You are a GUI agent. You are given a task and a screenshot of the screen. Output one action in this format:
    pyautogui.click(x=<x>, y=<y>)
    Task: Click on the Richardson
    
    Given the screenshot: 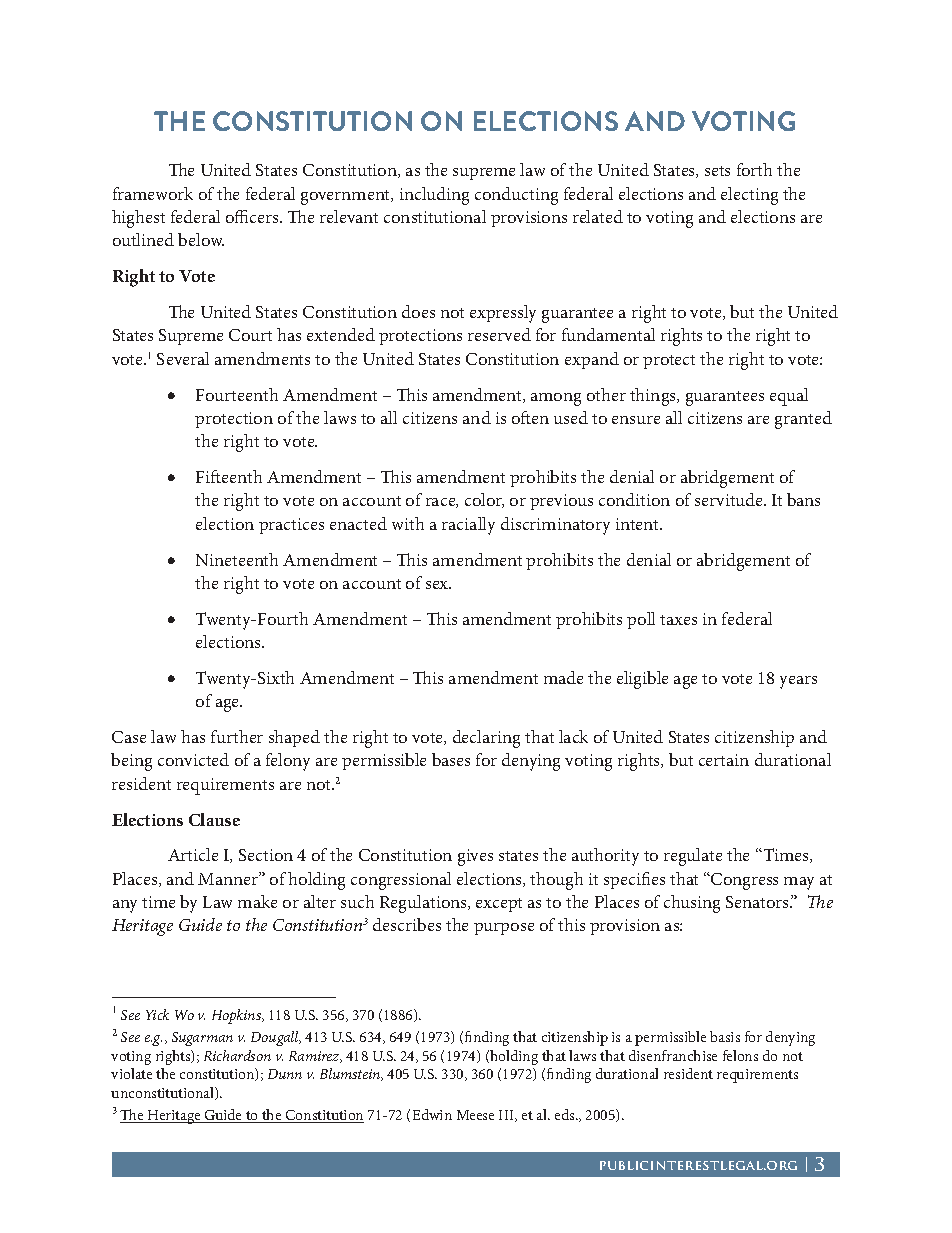 What is the action you would take?
    pyautogui.click(x=237, y=1055)
